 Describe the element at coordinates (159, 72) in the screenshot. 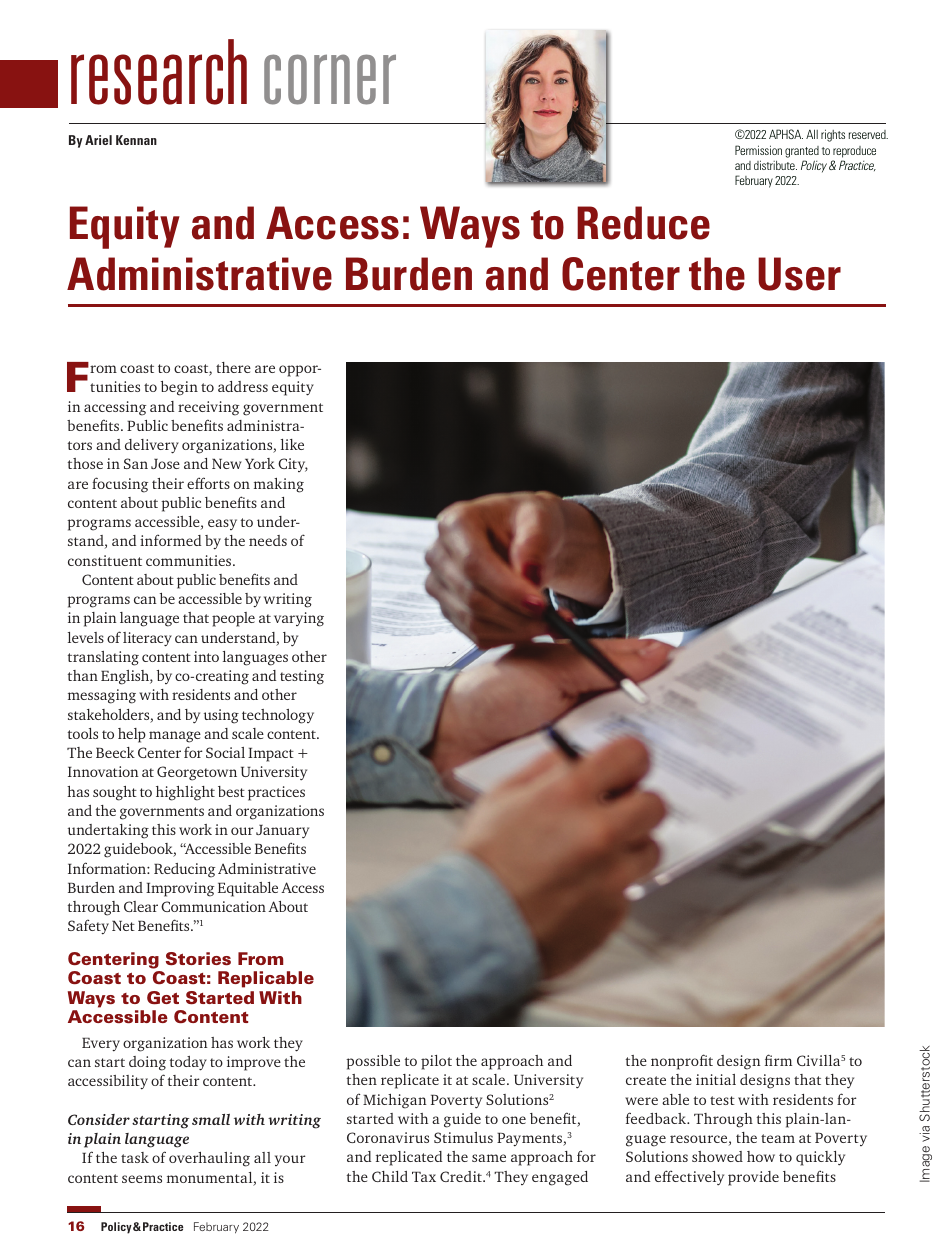

I see `research` at that location.
